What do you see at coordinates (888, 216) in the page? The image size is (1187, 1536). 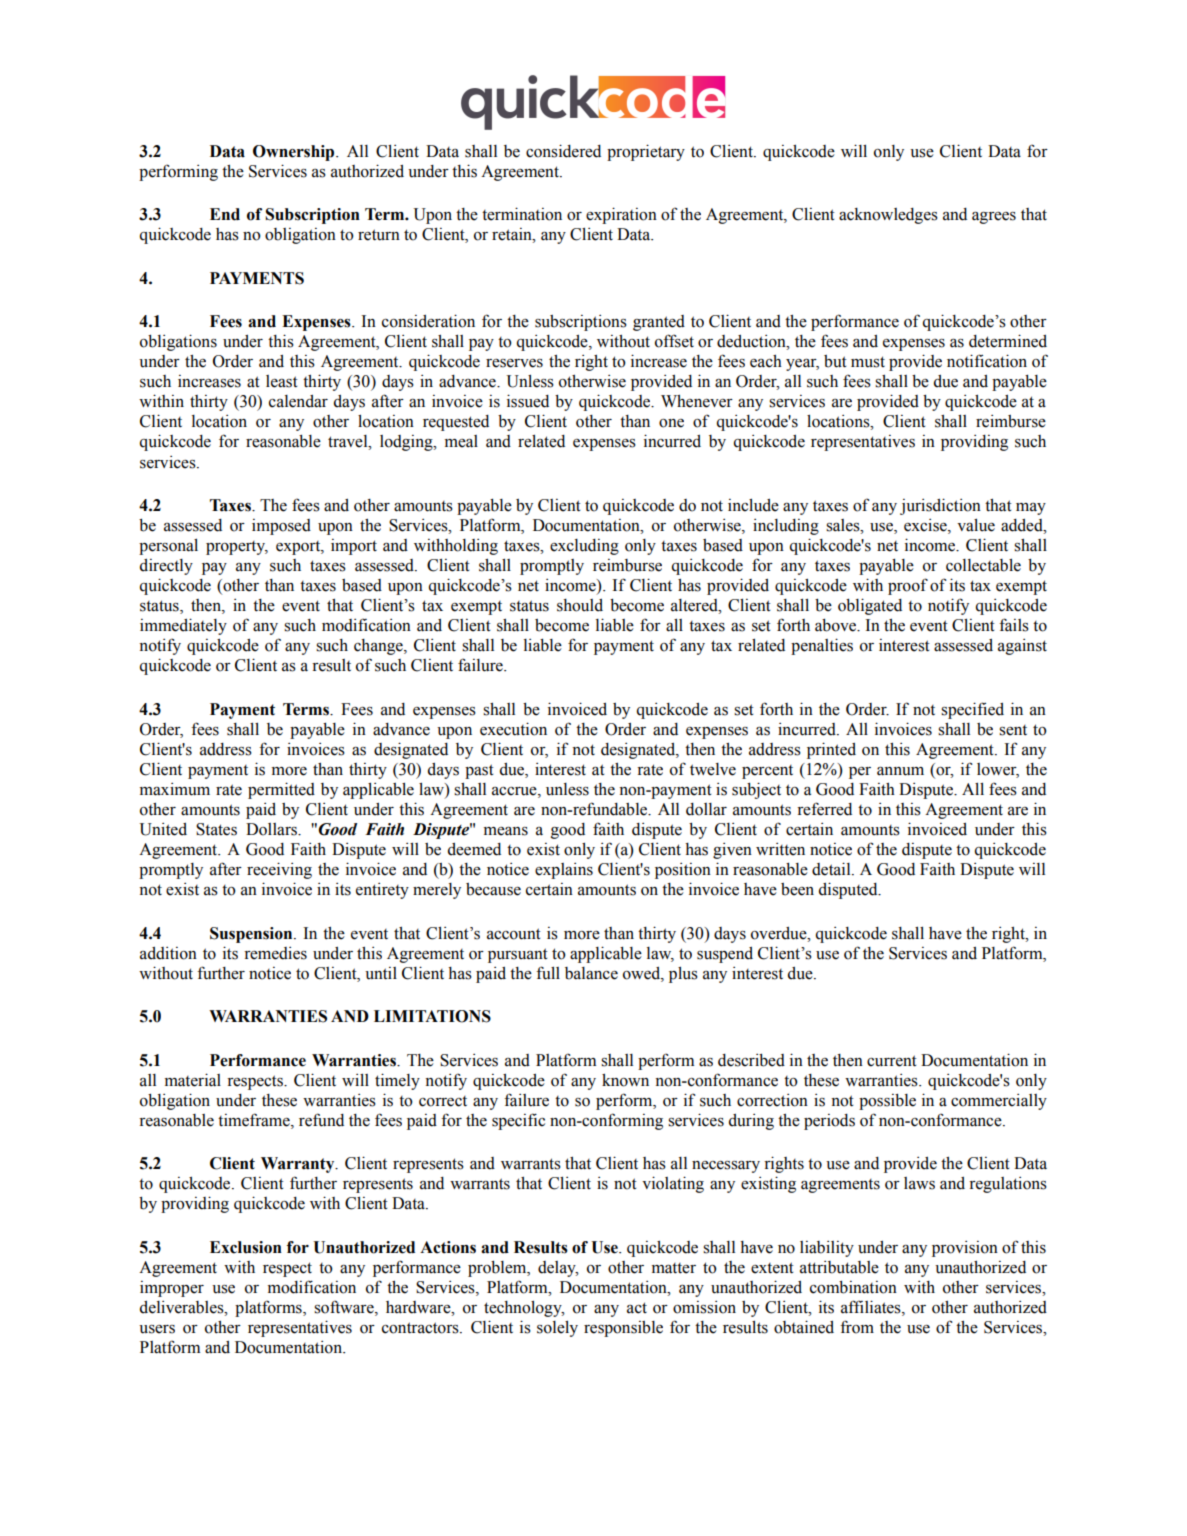 I see `acknowledges` at bounding box center [888, 216].
